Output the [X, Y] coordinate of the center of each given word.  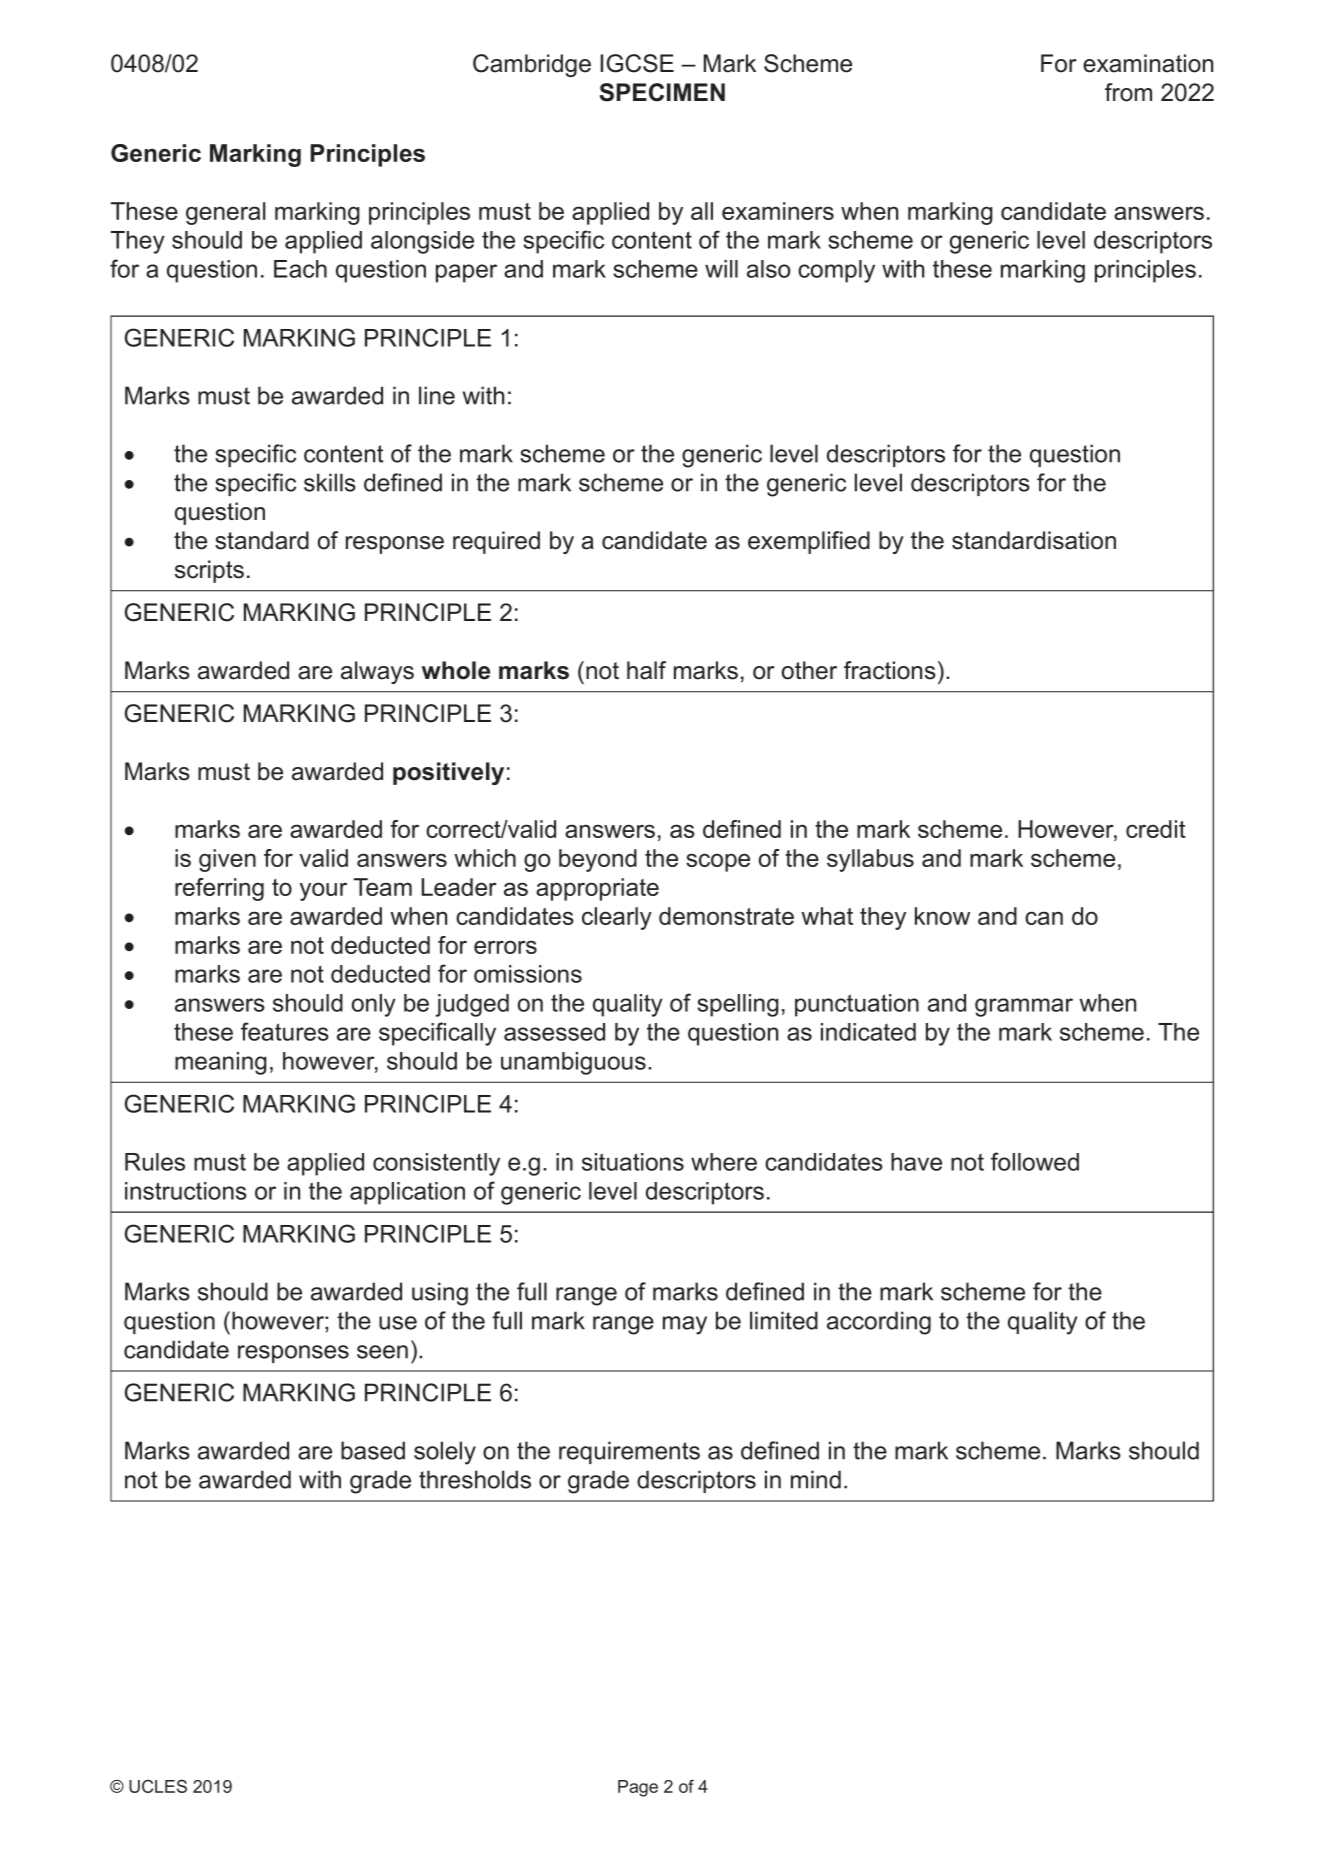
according [879, 1323]
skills [330, 482]
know [942, 916]
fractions [890, 670]
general [226, 213]
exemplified [809, 542]
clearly [617, 918]
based [373, 1450]
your [323, 891]
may [685, 1325]
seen [382, 1352]
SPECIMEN [662, 92]
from [1128, 92]
